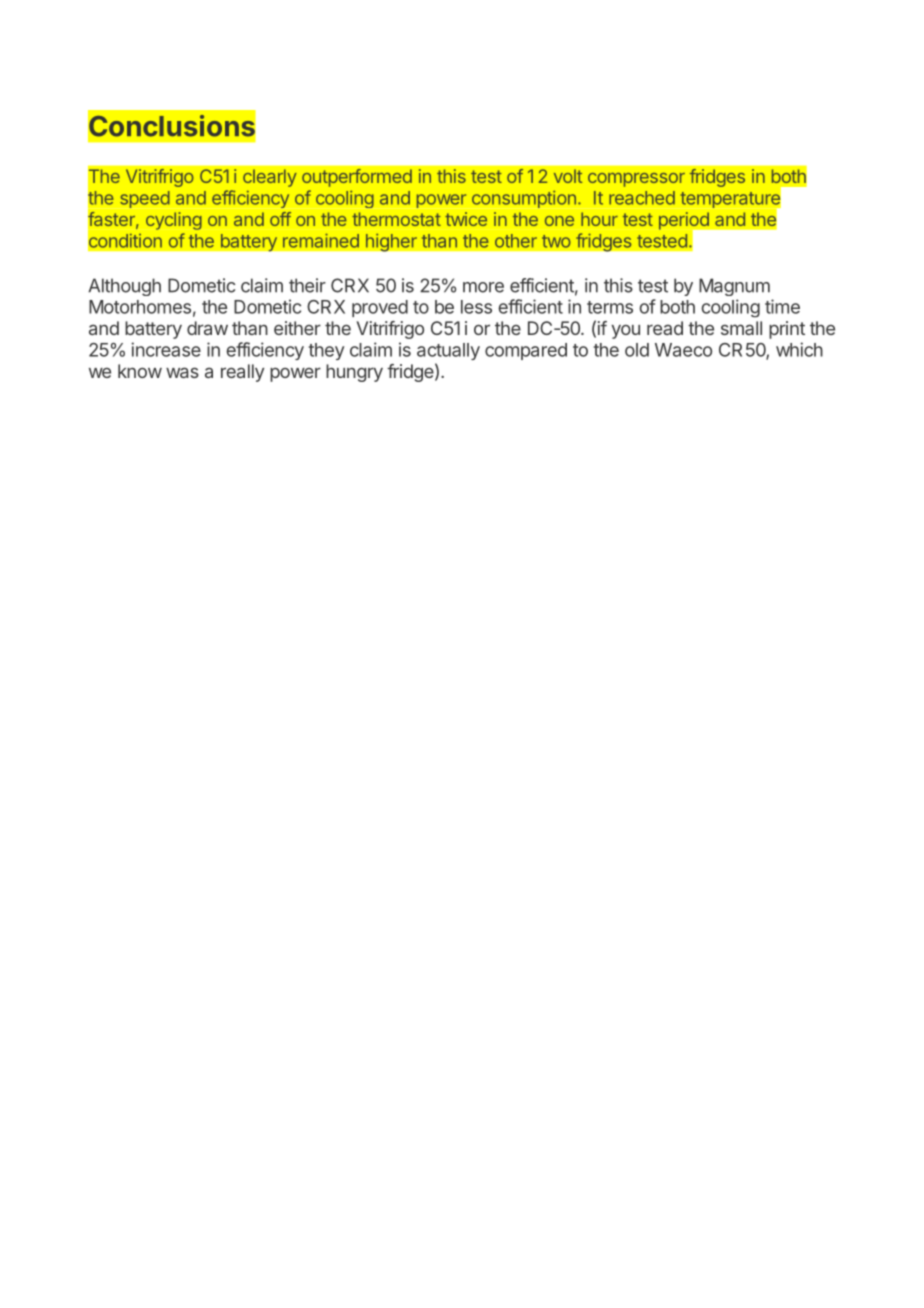 The height and width of the screenshot is (1308, 924). I want to click on outperformed, so click(357, 178).
